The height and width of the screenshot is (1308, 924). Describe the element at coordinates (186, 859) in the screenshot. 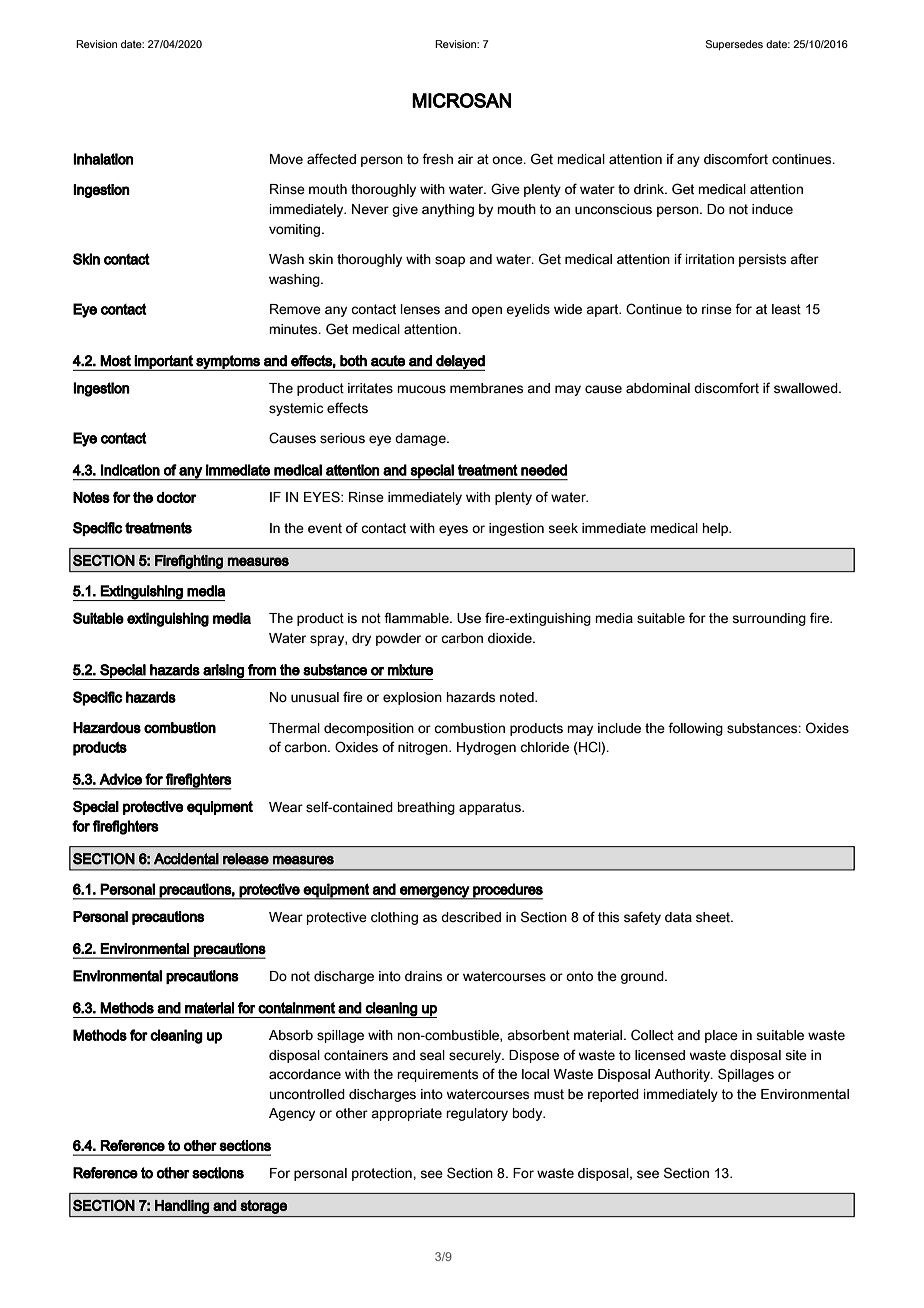

I see `Accidental` at that location.
